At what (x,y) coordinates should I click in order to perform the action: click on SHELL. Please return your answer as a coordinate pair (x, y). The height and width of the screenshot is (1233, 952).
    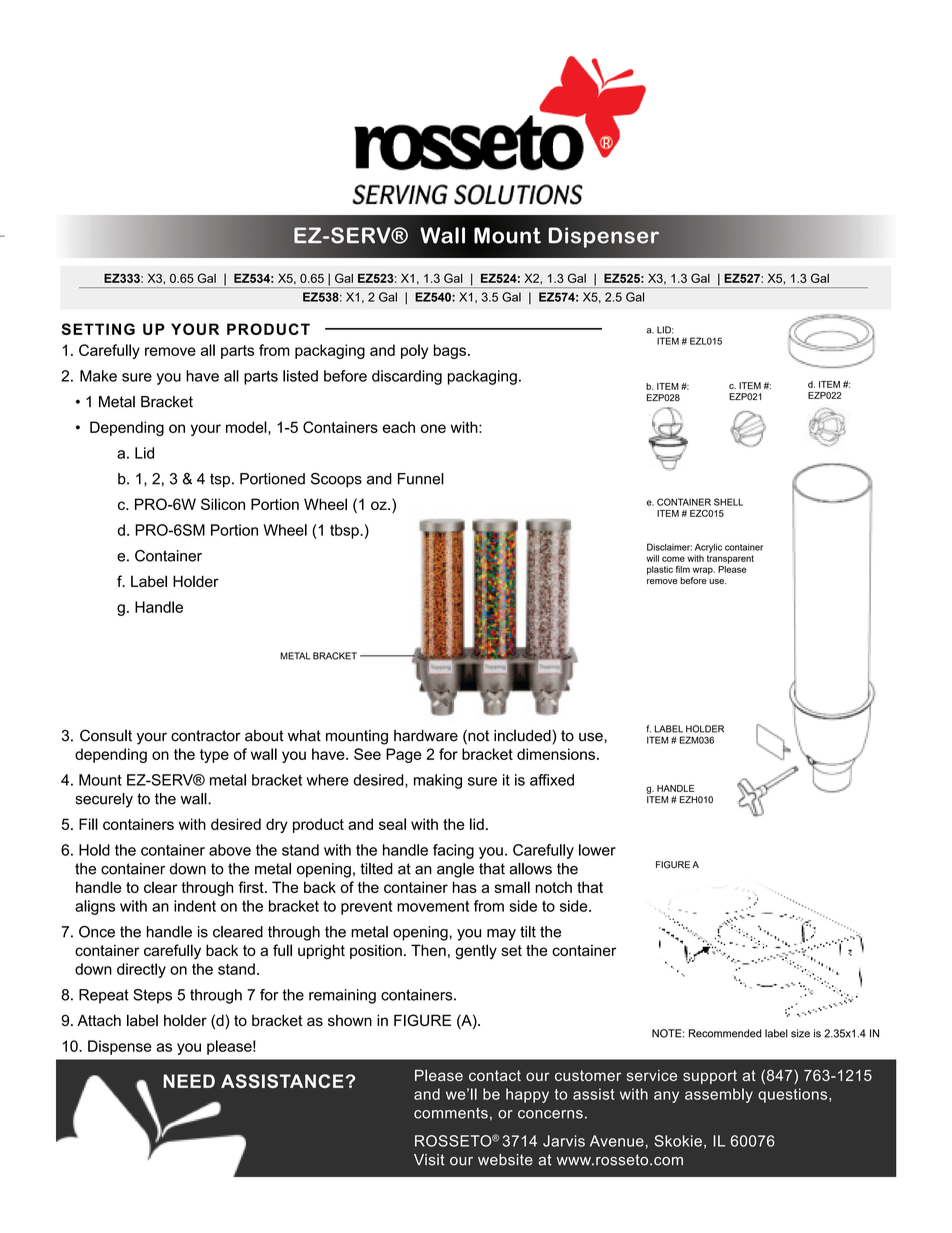
    Looking at the image, I should click on (728, 502).
